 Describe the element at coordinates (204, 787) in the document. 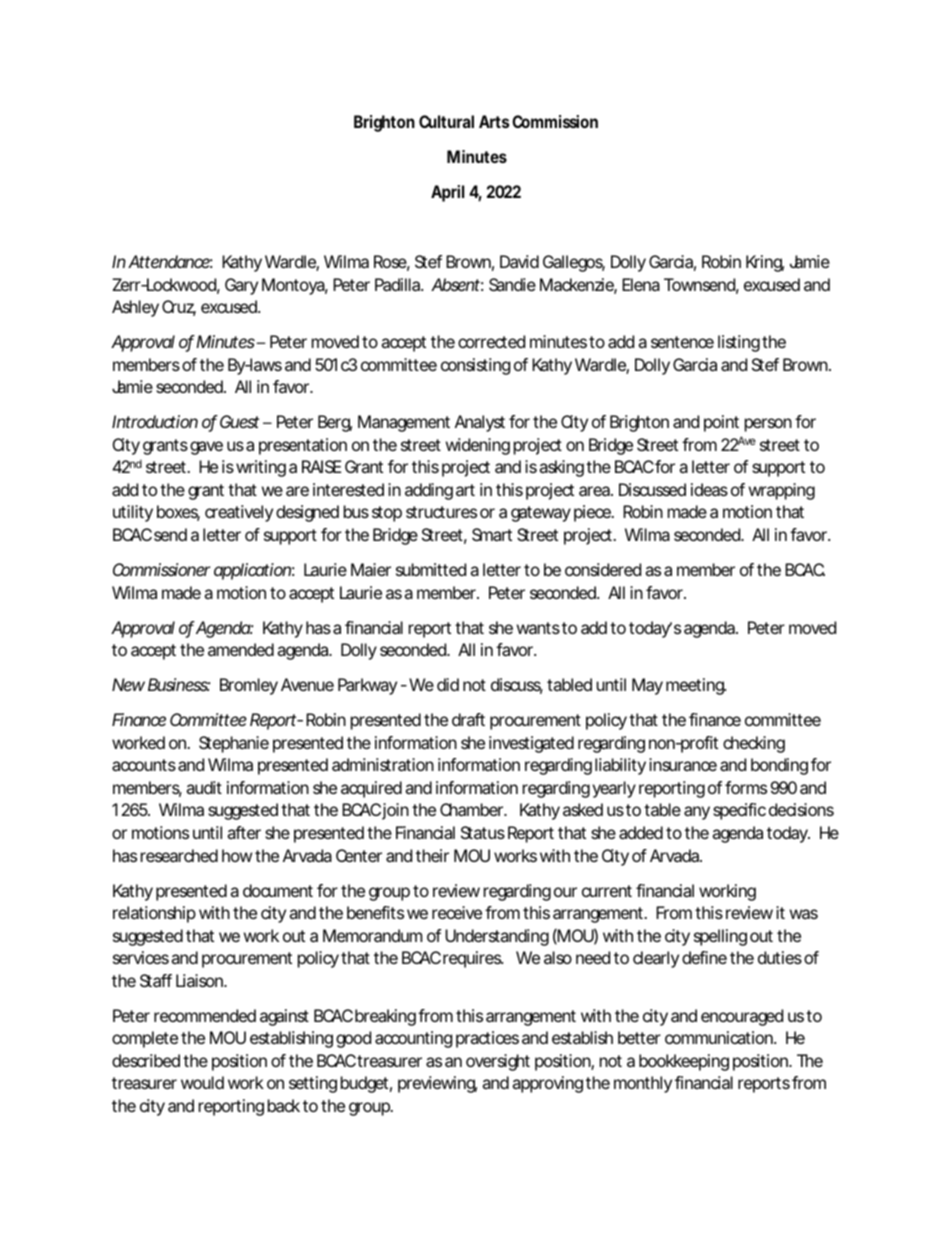

I see `audit` at that location.
